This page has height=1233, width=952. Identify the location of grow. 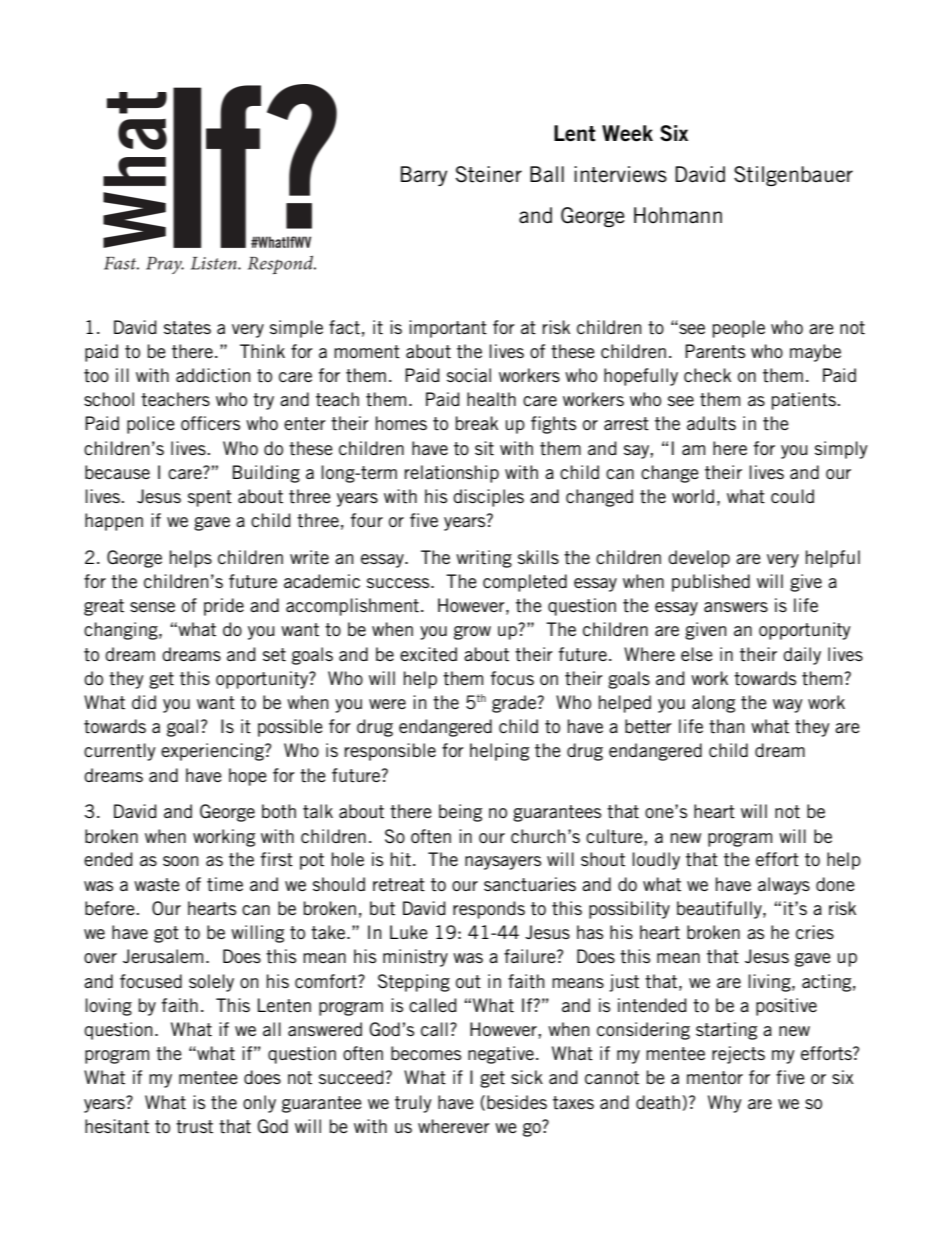
(472, 633).
